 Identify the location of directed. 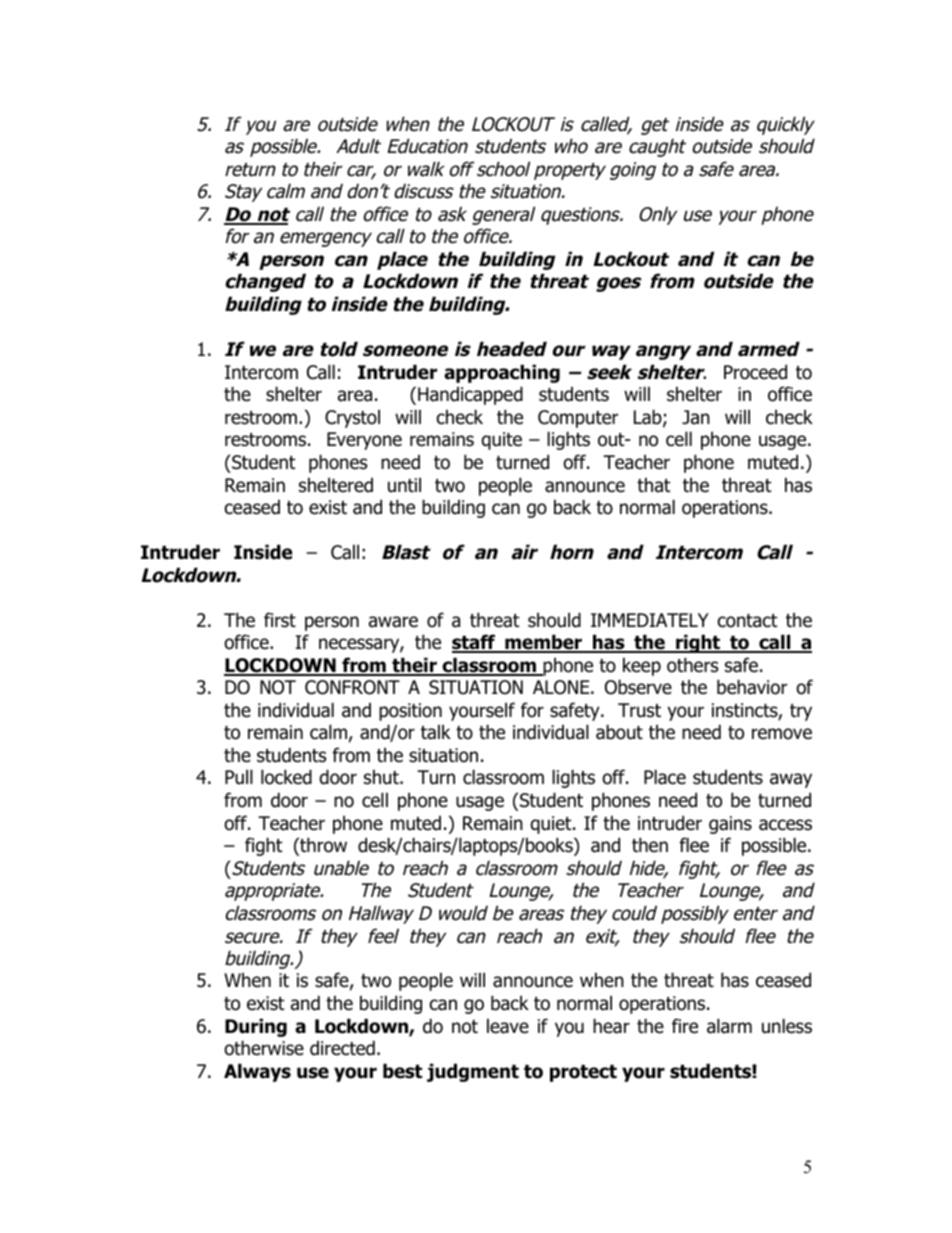
(342, 1048).
